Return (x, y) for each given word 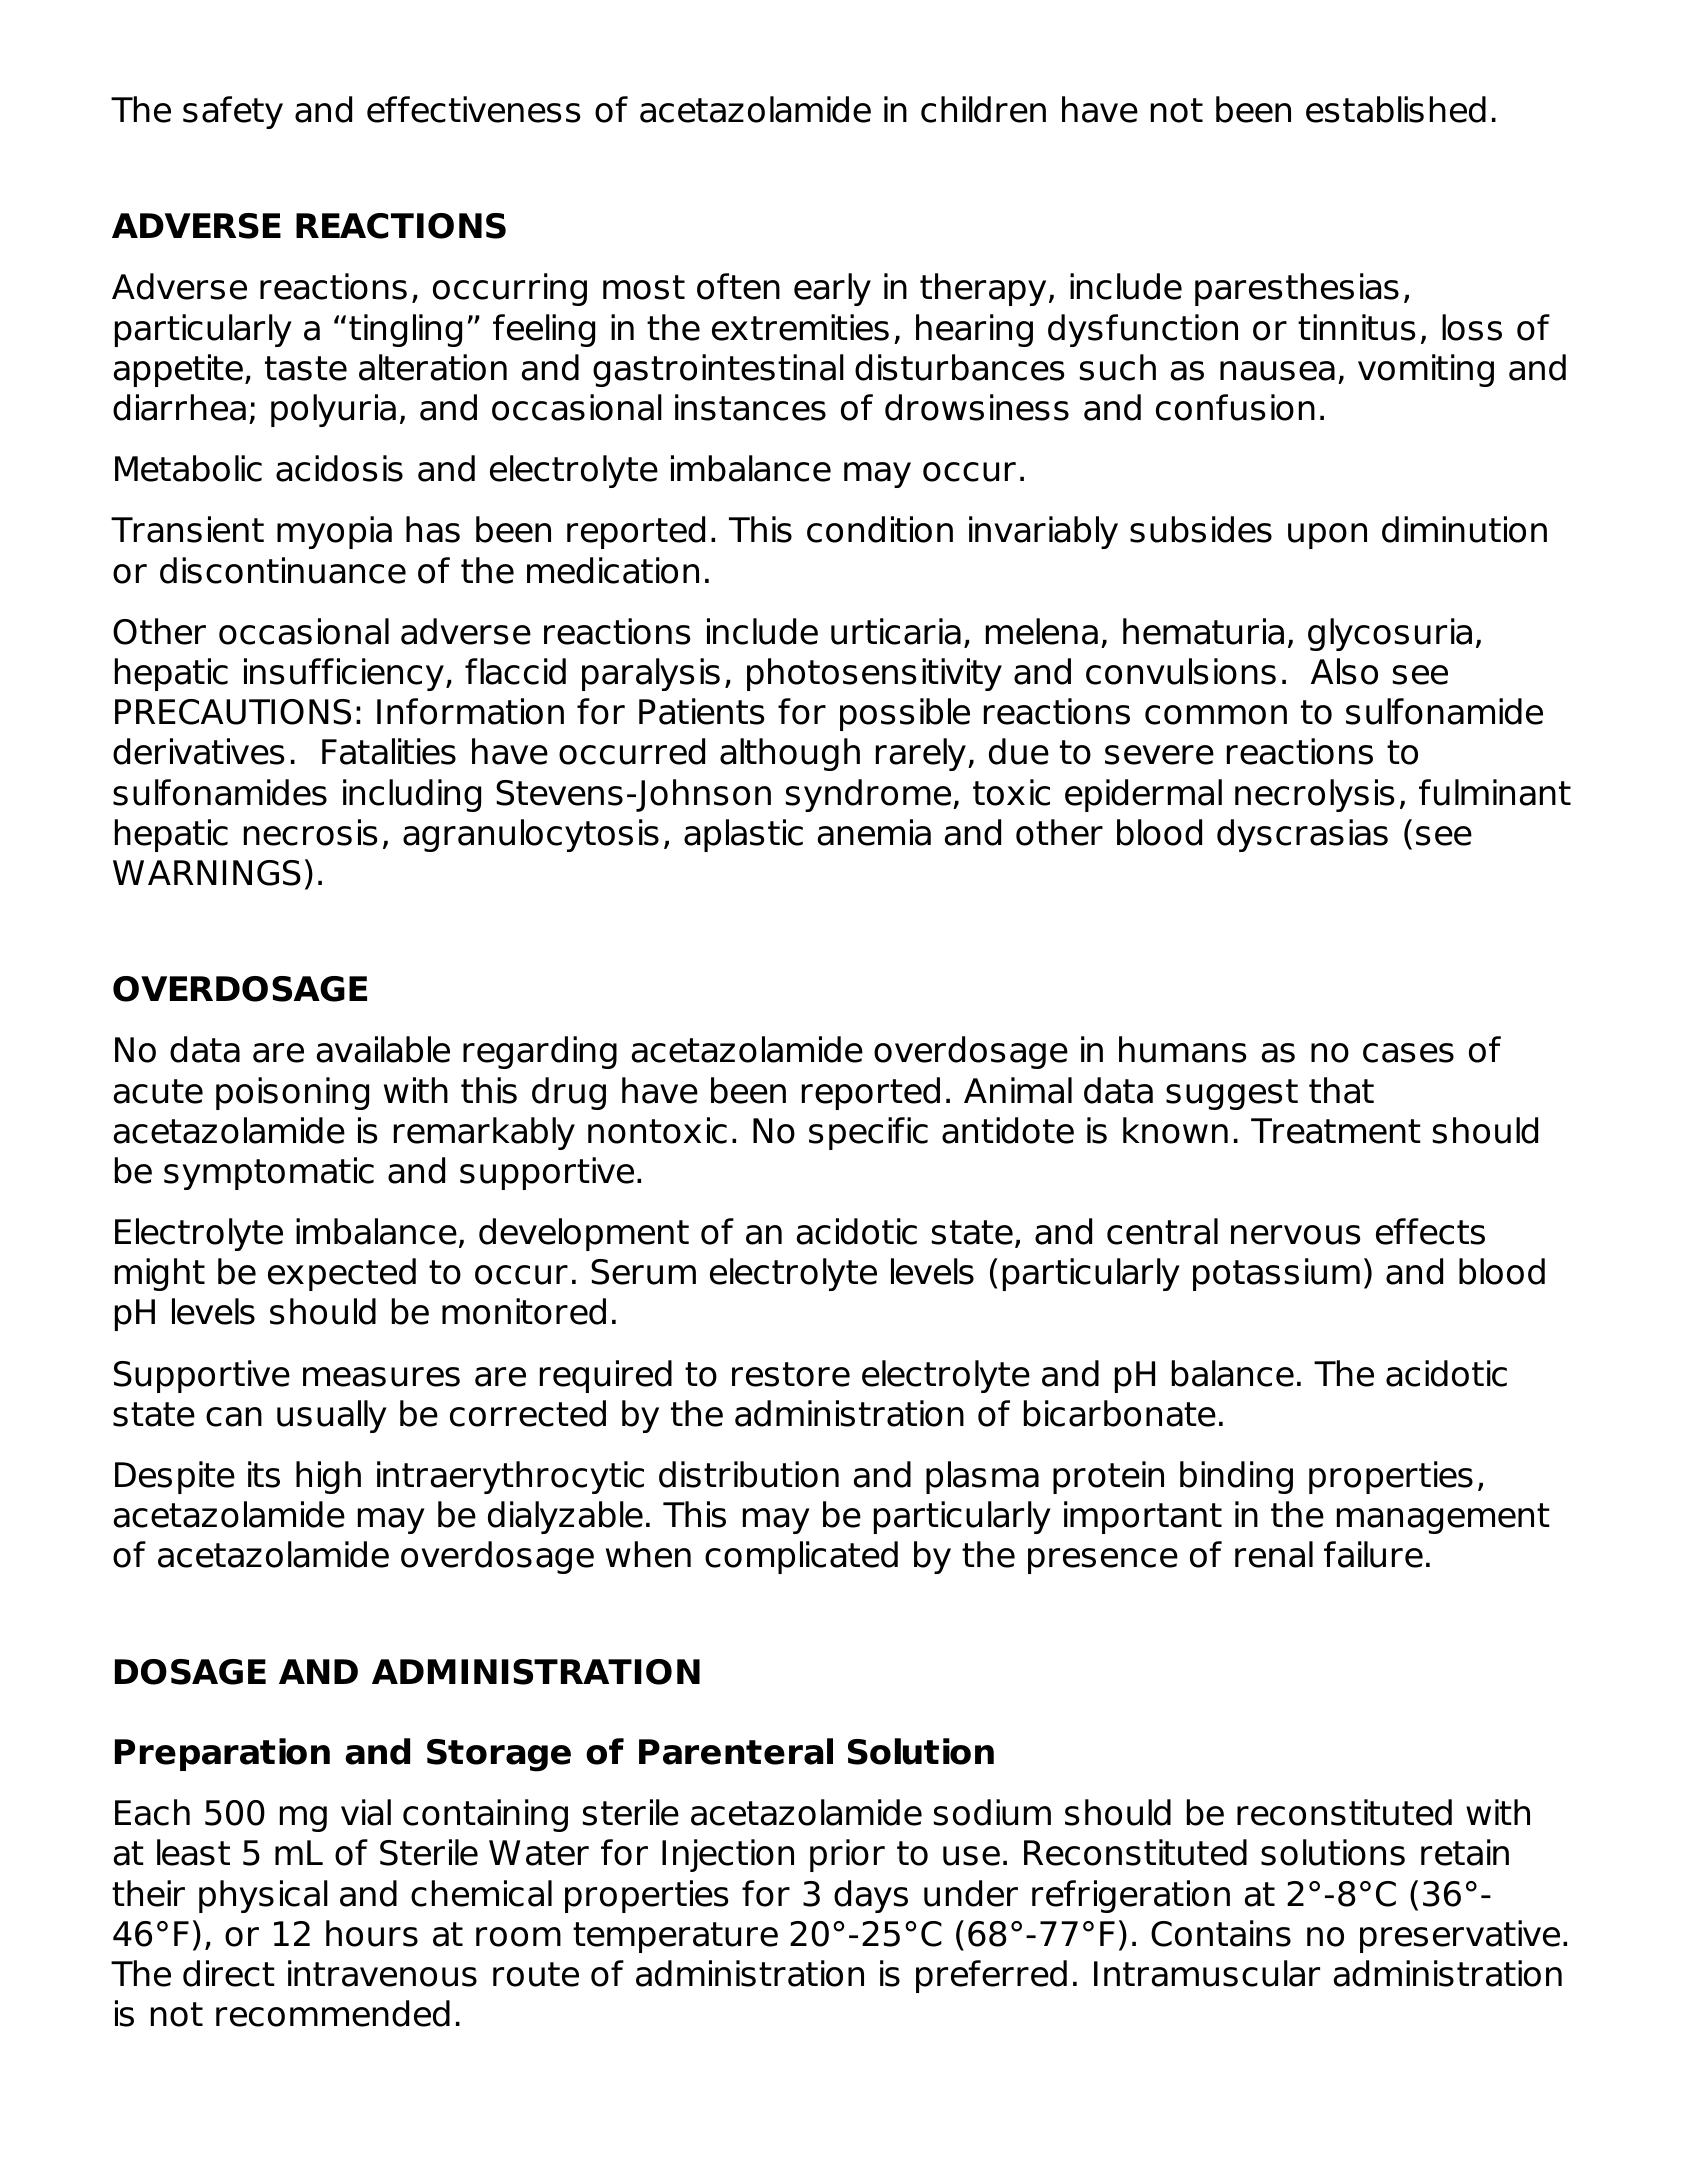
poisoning (292, 1093)
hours (372, 1933)
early (832, 289)
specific (868, 1133)
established (1396, 109)
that (1341, 1090)
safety (233, 112)
